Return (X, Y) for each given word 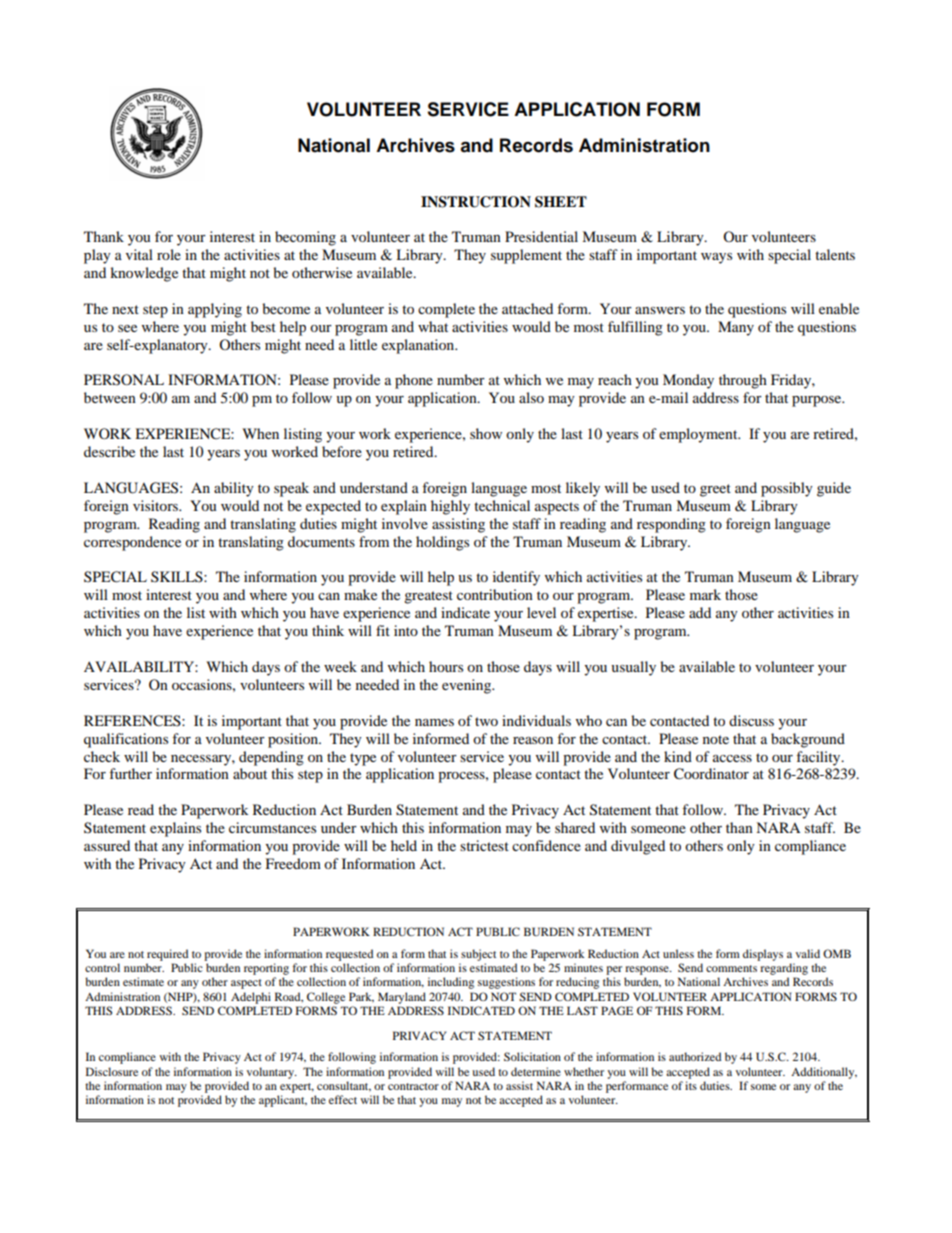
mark (705, 594)
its (691, 1085)
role (169, 254)
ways (716, 258)
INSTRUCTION (476, 202)
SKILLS (178, 577)
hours (446, 666)
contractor (413, 1086)
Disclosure (112, 1071)
